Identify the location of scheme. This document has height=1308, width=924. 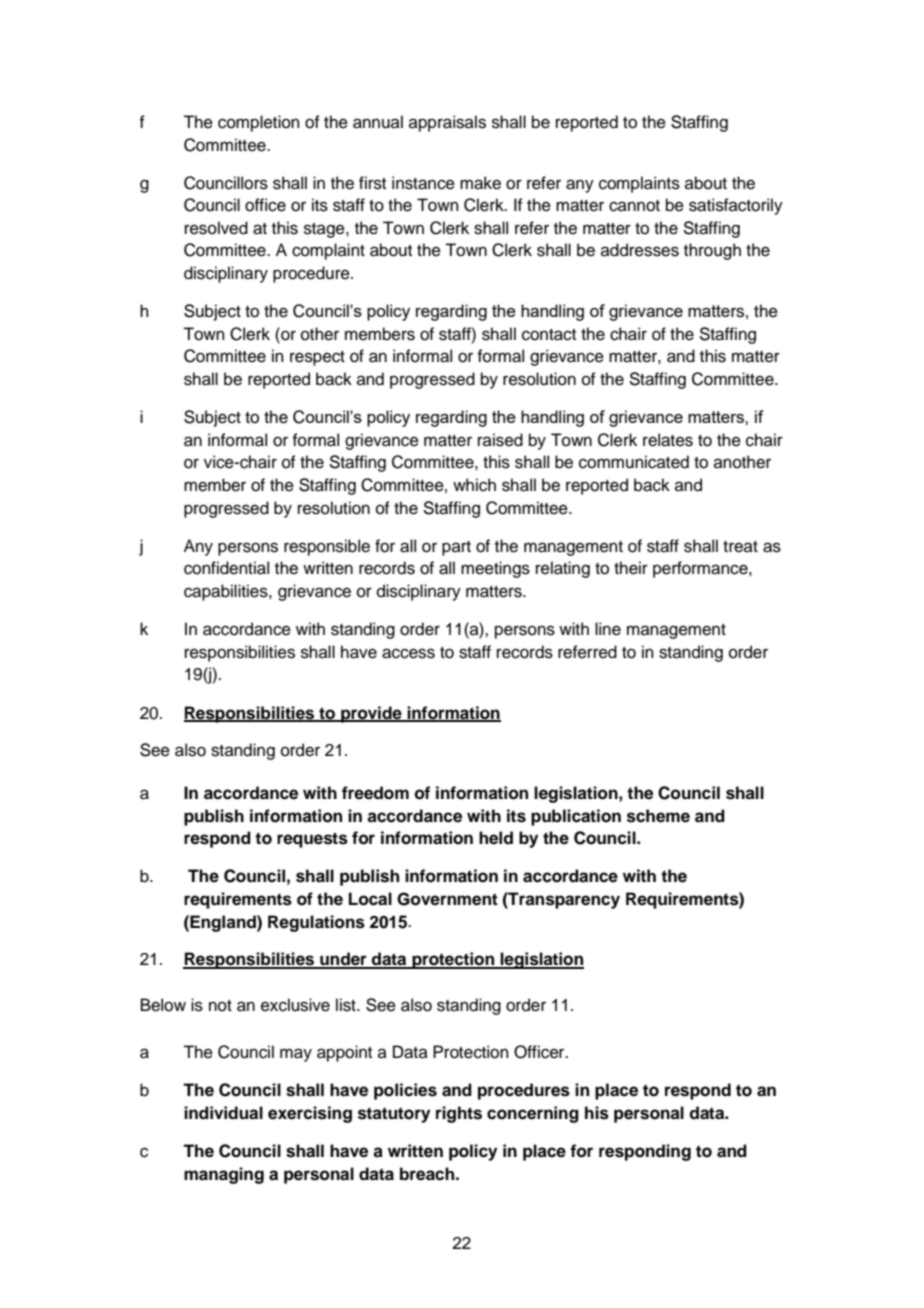
(658, 816).
